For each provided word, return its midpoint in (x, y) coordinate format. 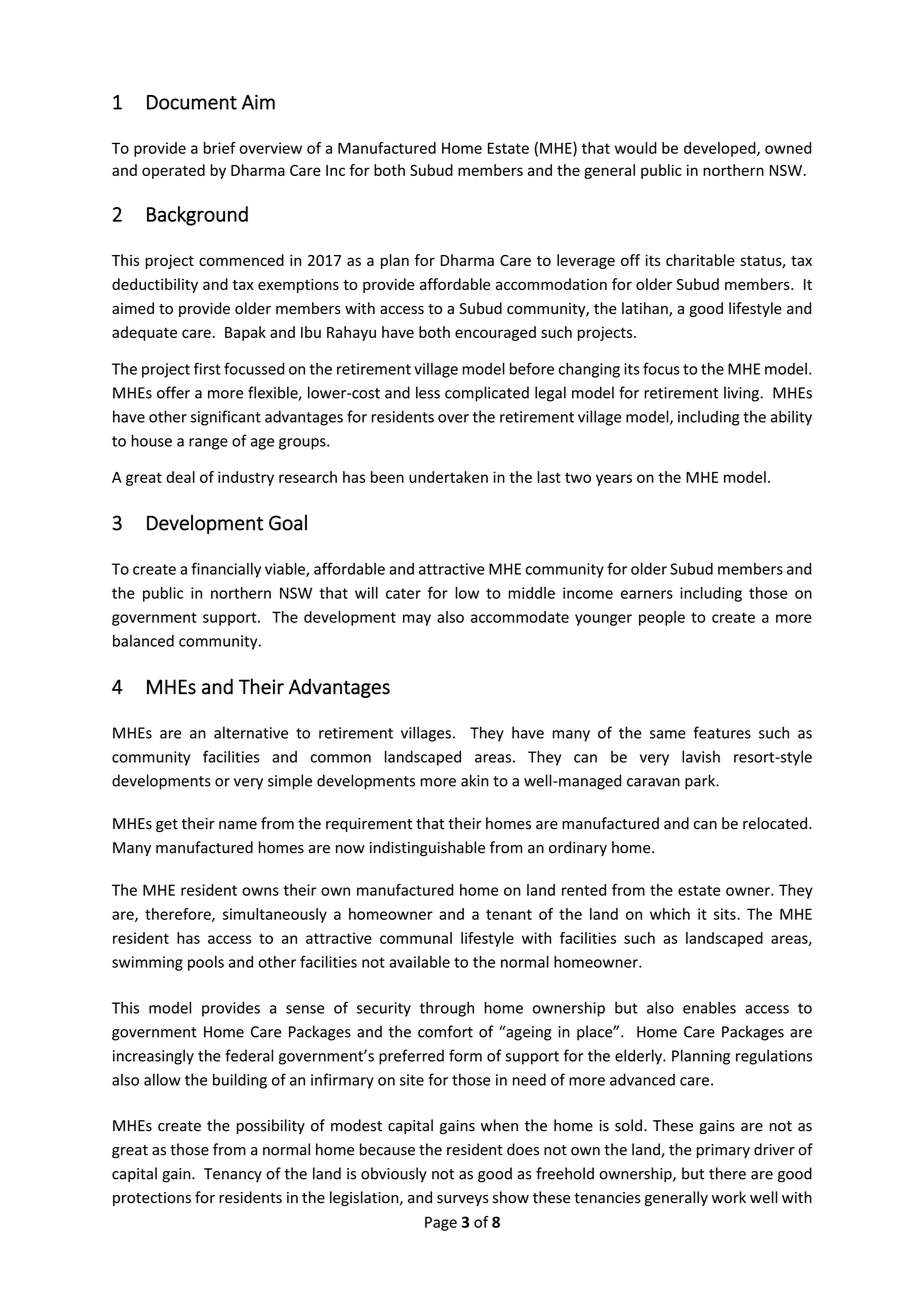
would (636, 148)
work (729, 1197)
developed (721, 149)
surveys (463, 1200)
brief (220, 148)
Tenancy (233, 1175)
